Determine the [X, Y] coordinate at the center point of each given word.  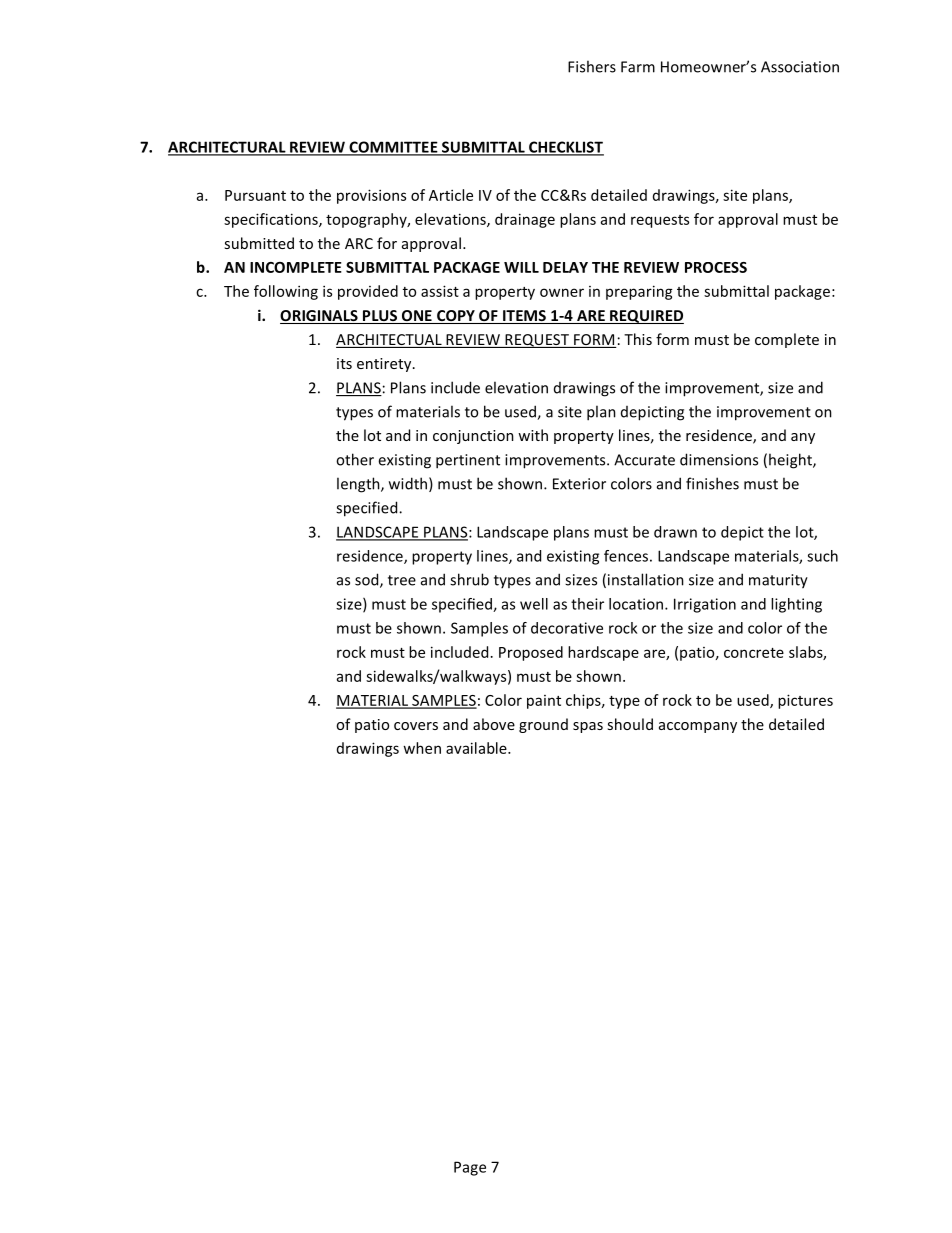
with [533, 435]
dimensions [719, 459]
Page [470, 1168]
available [477, 748]
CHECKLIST [565, 148]
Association [800, 67]
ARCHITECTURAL [228, 148]
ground [543, 725]
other [355, 459]
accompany [698, 727]
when [422, 748]
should [630, 724]
